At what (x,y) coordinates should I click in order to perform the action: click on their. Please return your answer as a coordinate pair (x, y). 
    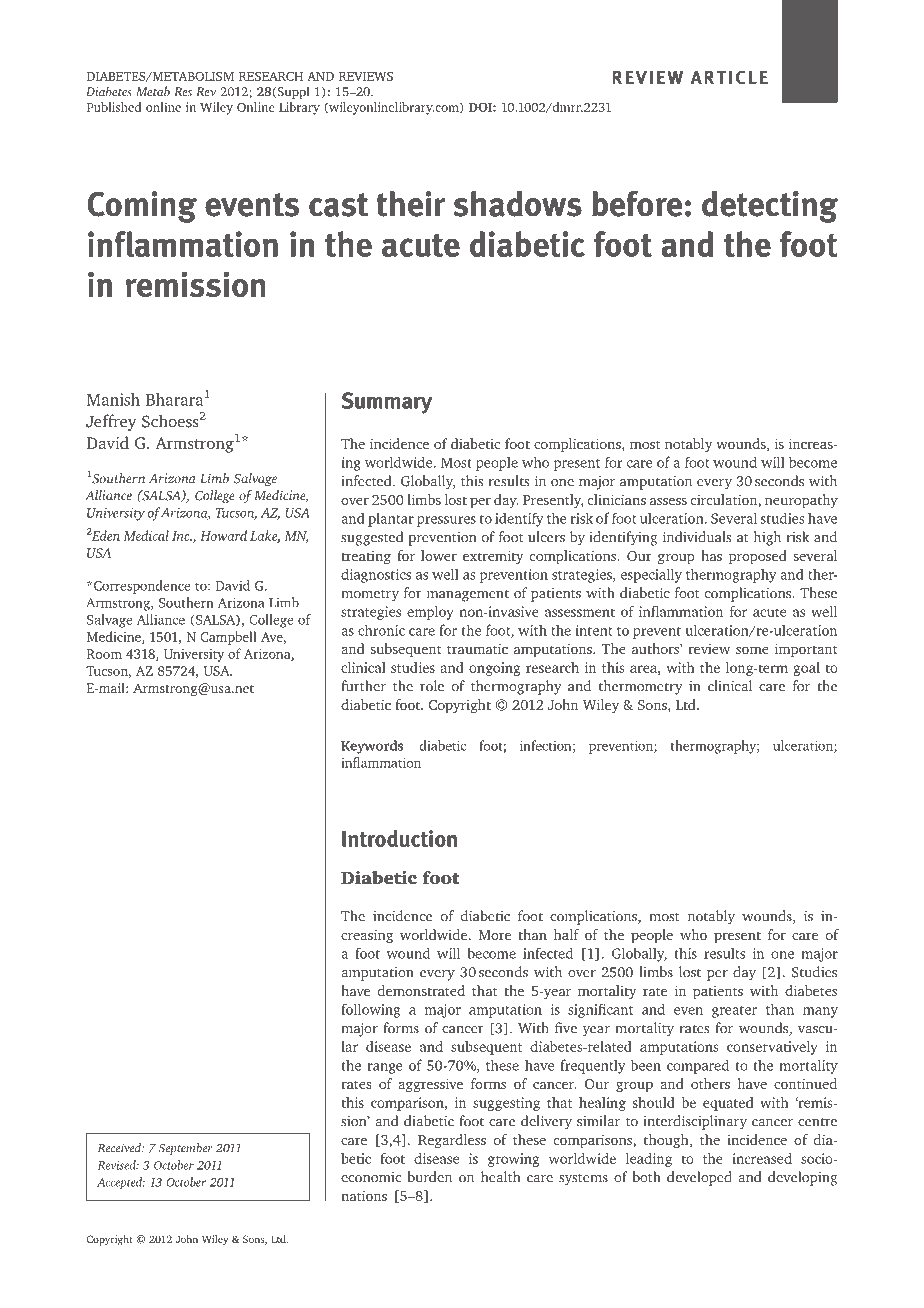
    Looking at the image, I should click on (410, 204).
